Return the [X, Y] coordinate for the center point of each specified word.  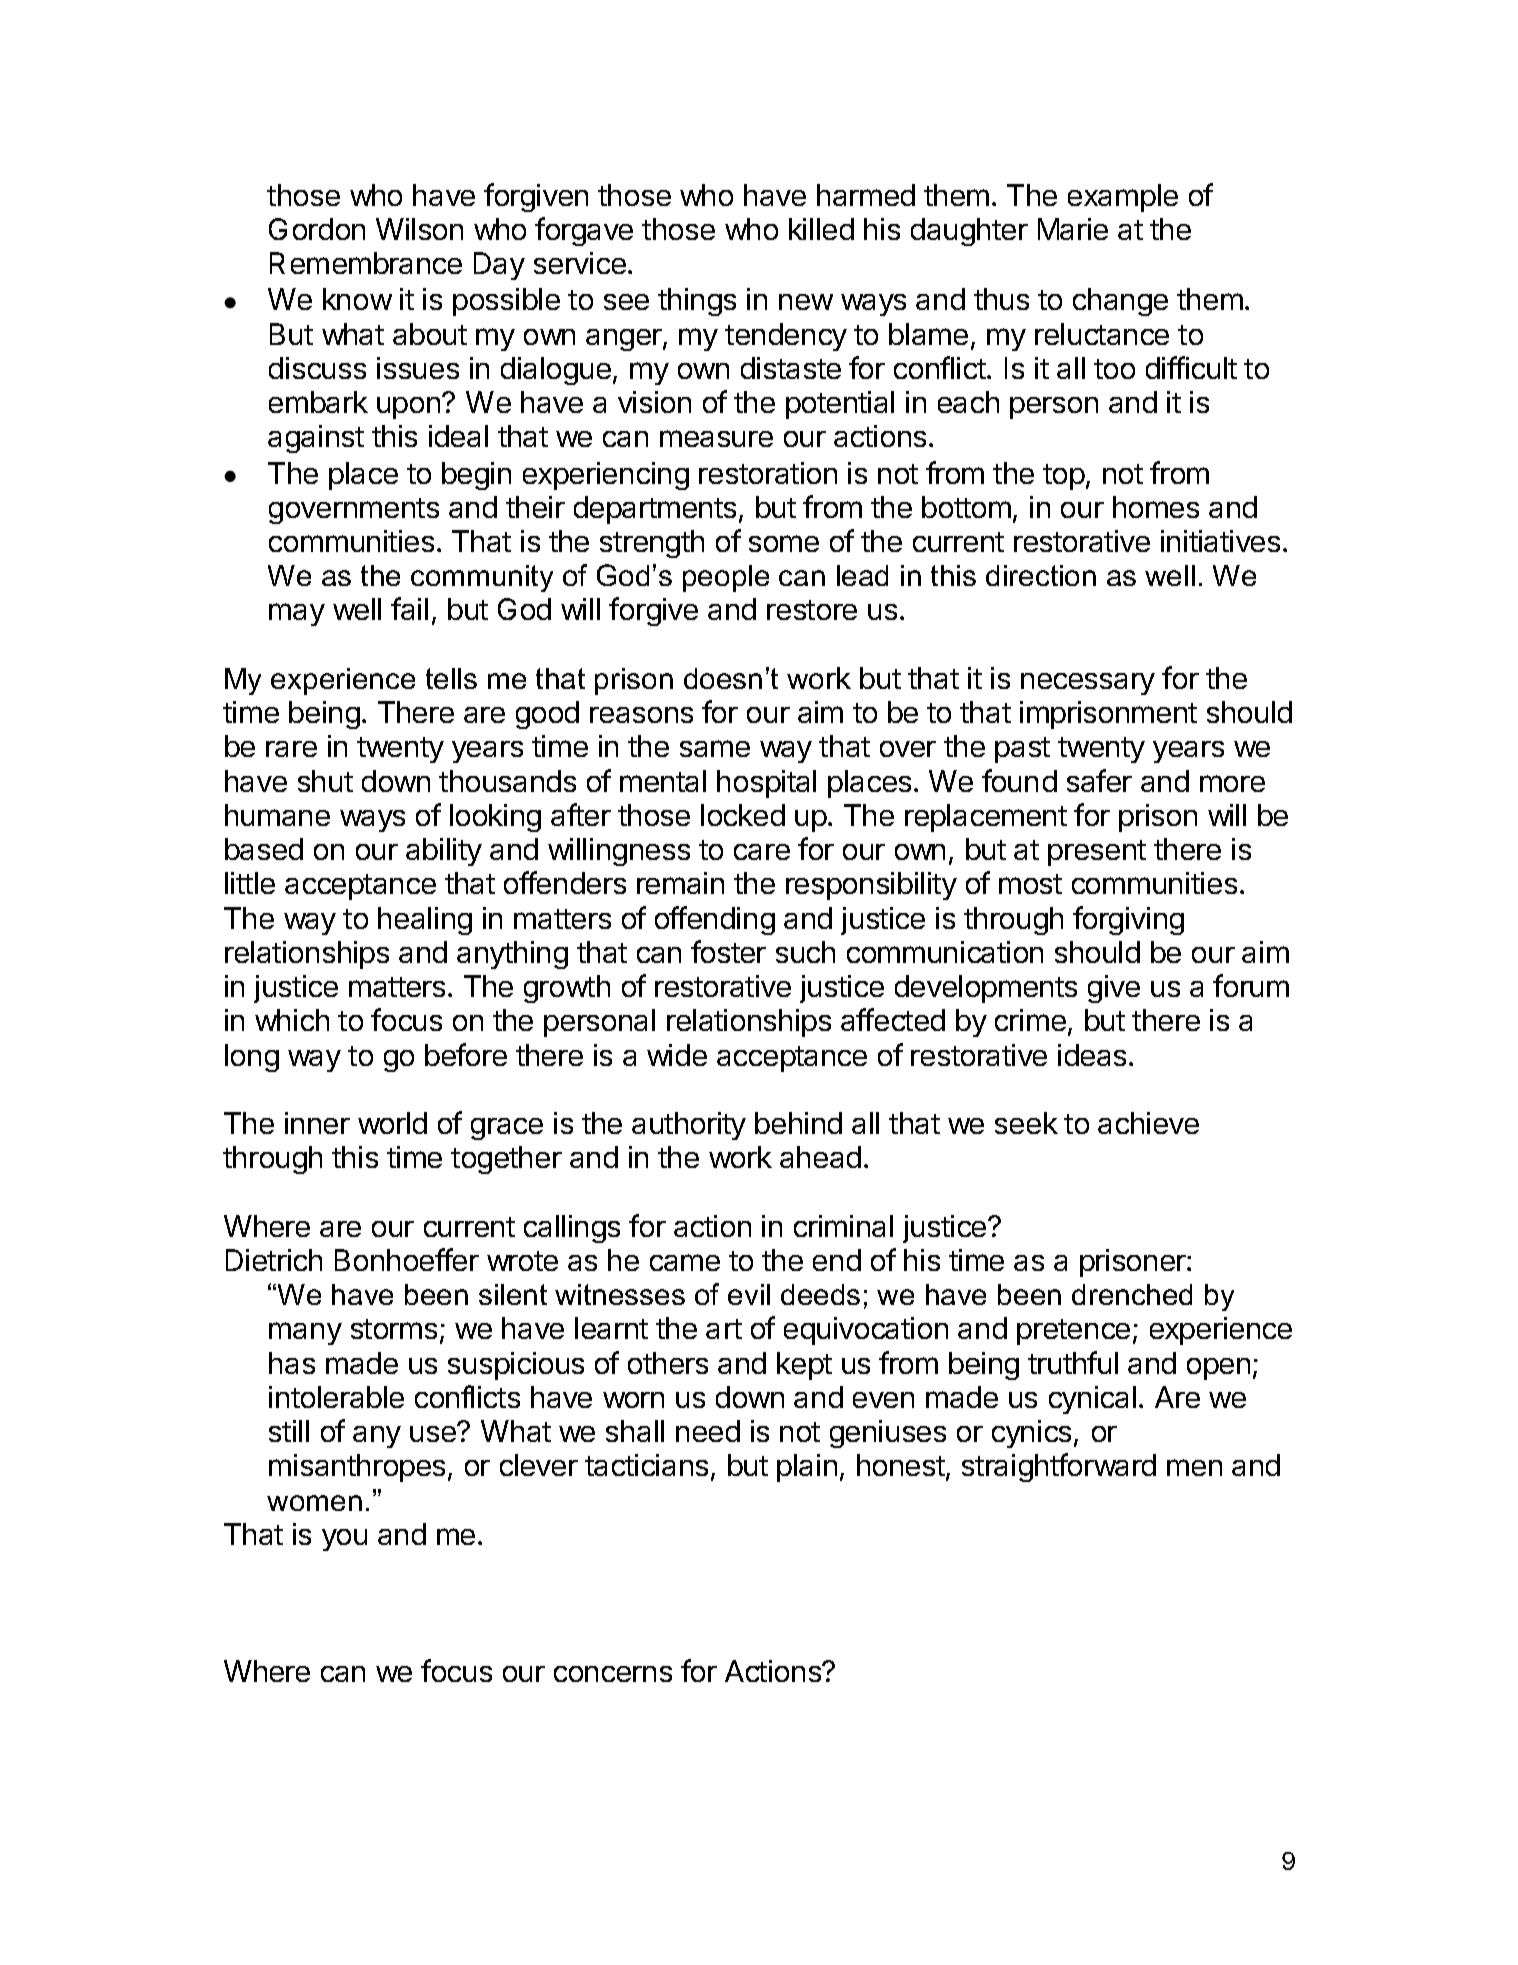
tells [451, 678]
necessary [1088, 684]
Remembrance [366, 263]
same [715, 748]
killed [821, 229]
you [344, 1540]
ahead [820, 1157]
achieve [1148, 1123]
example [1123, 198]
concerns [613, 1674]
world [392, 1123]
